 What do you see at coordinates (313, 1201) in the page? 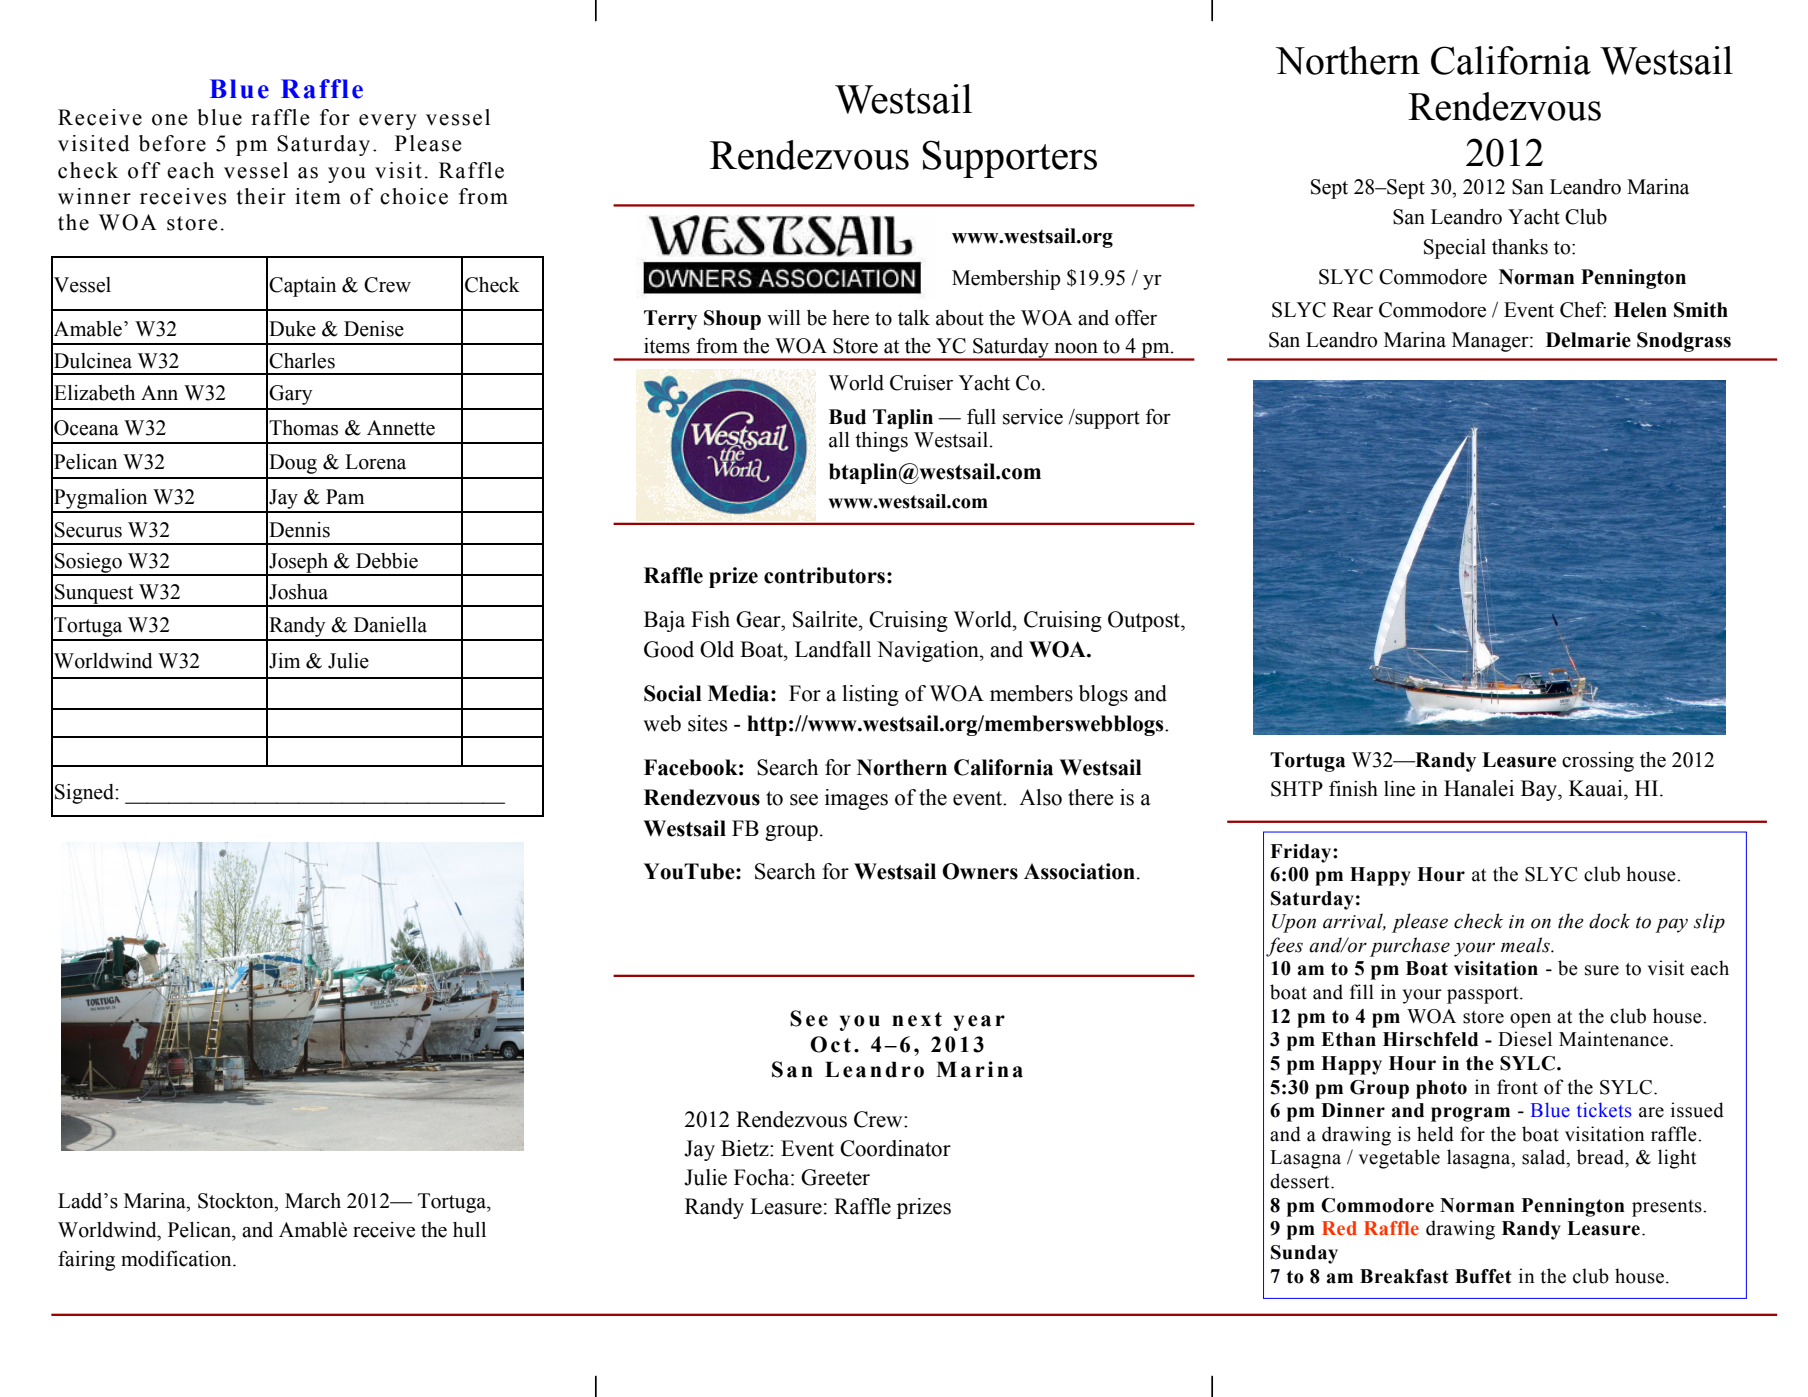
I see `March` at bounding box center [313, 1201].
